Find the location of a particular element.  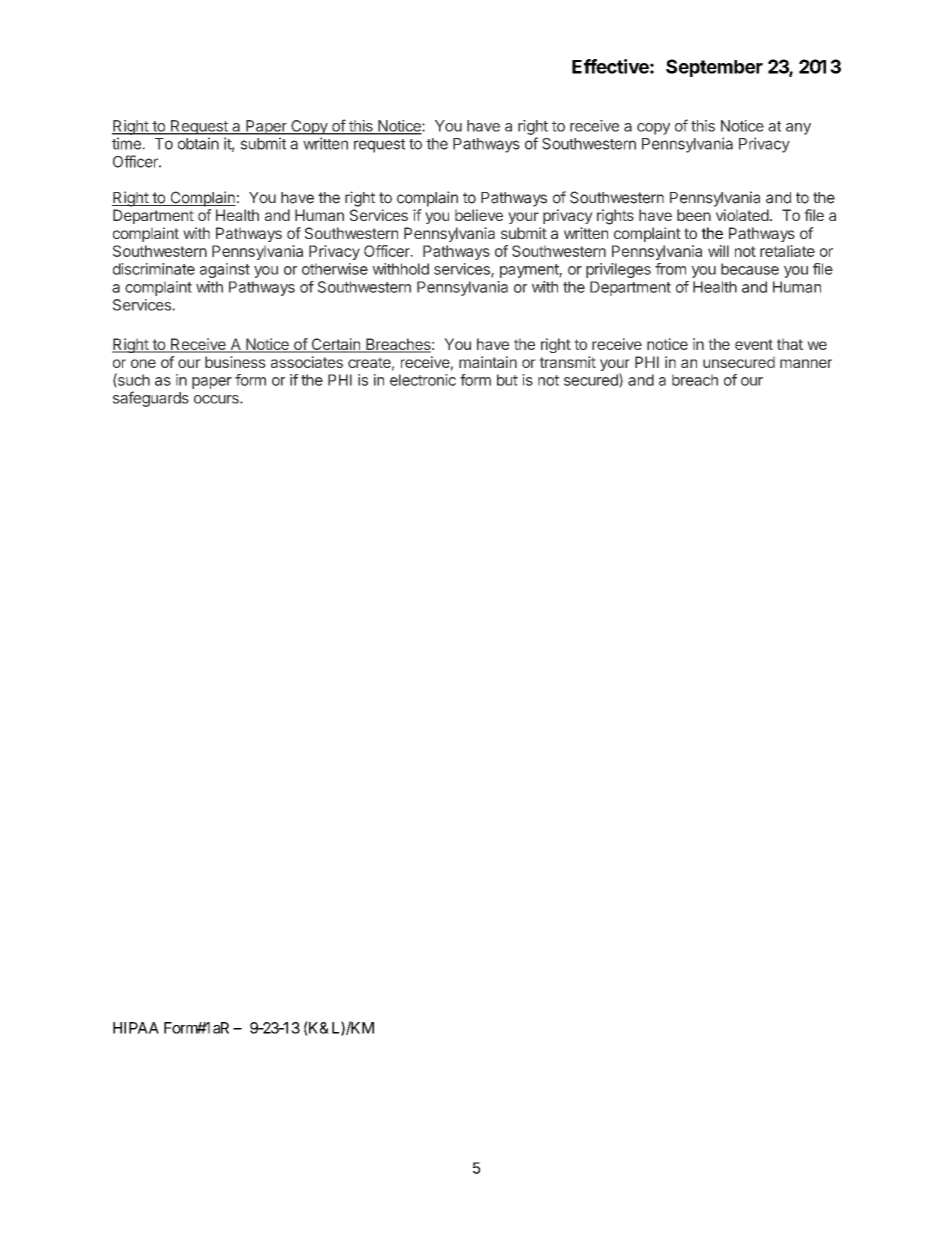

manner is located at coordinates (806, 363).
